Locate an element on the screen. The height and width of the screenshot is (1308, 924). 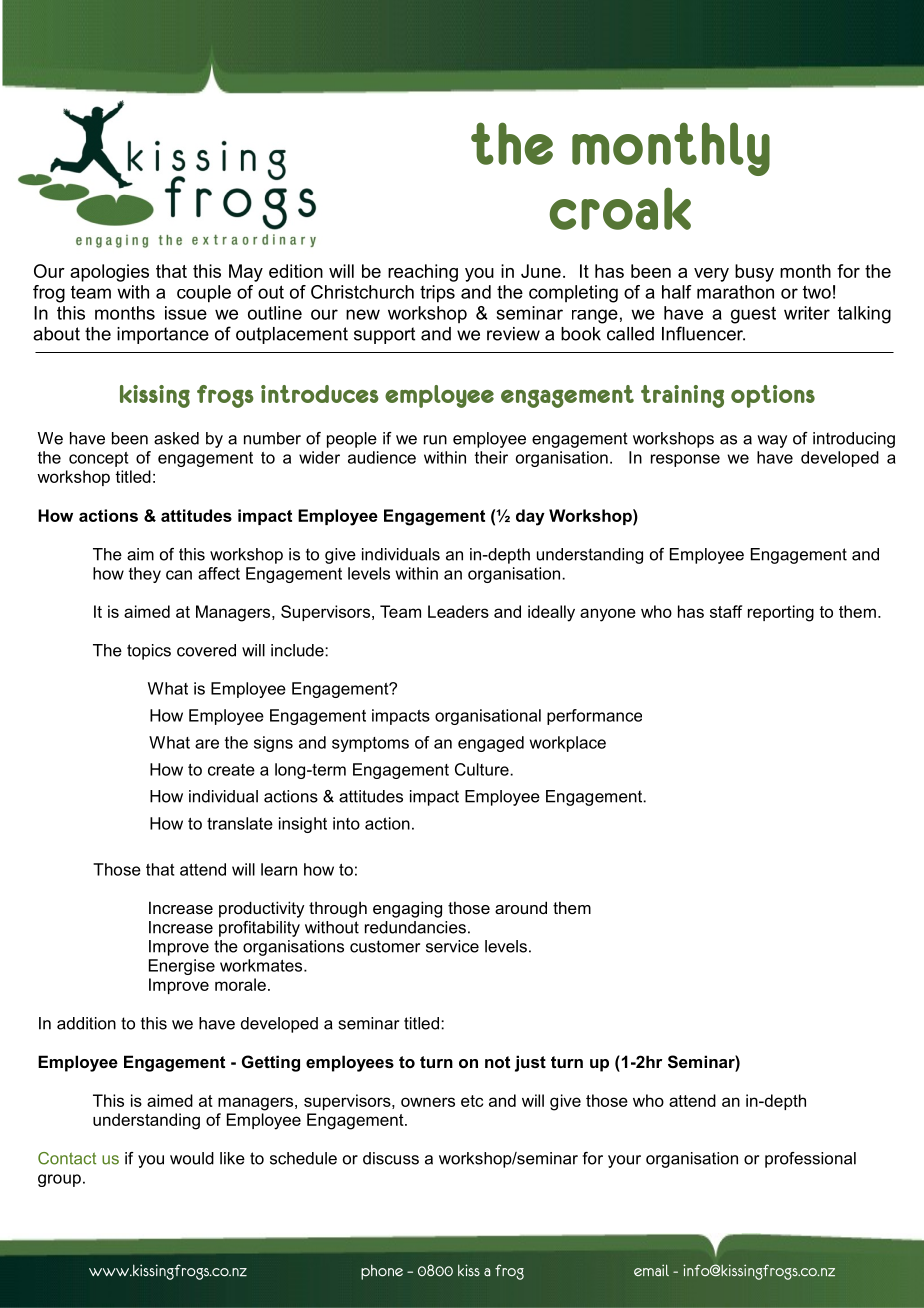
apologies is located at coordinates (109, 273).
